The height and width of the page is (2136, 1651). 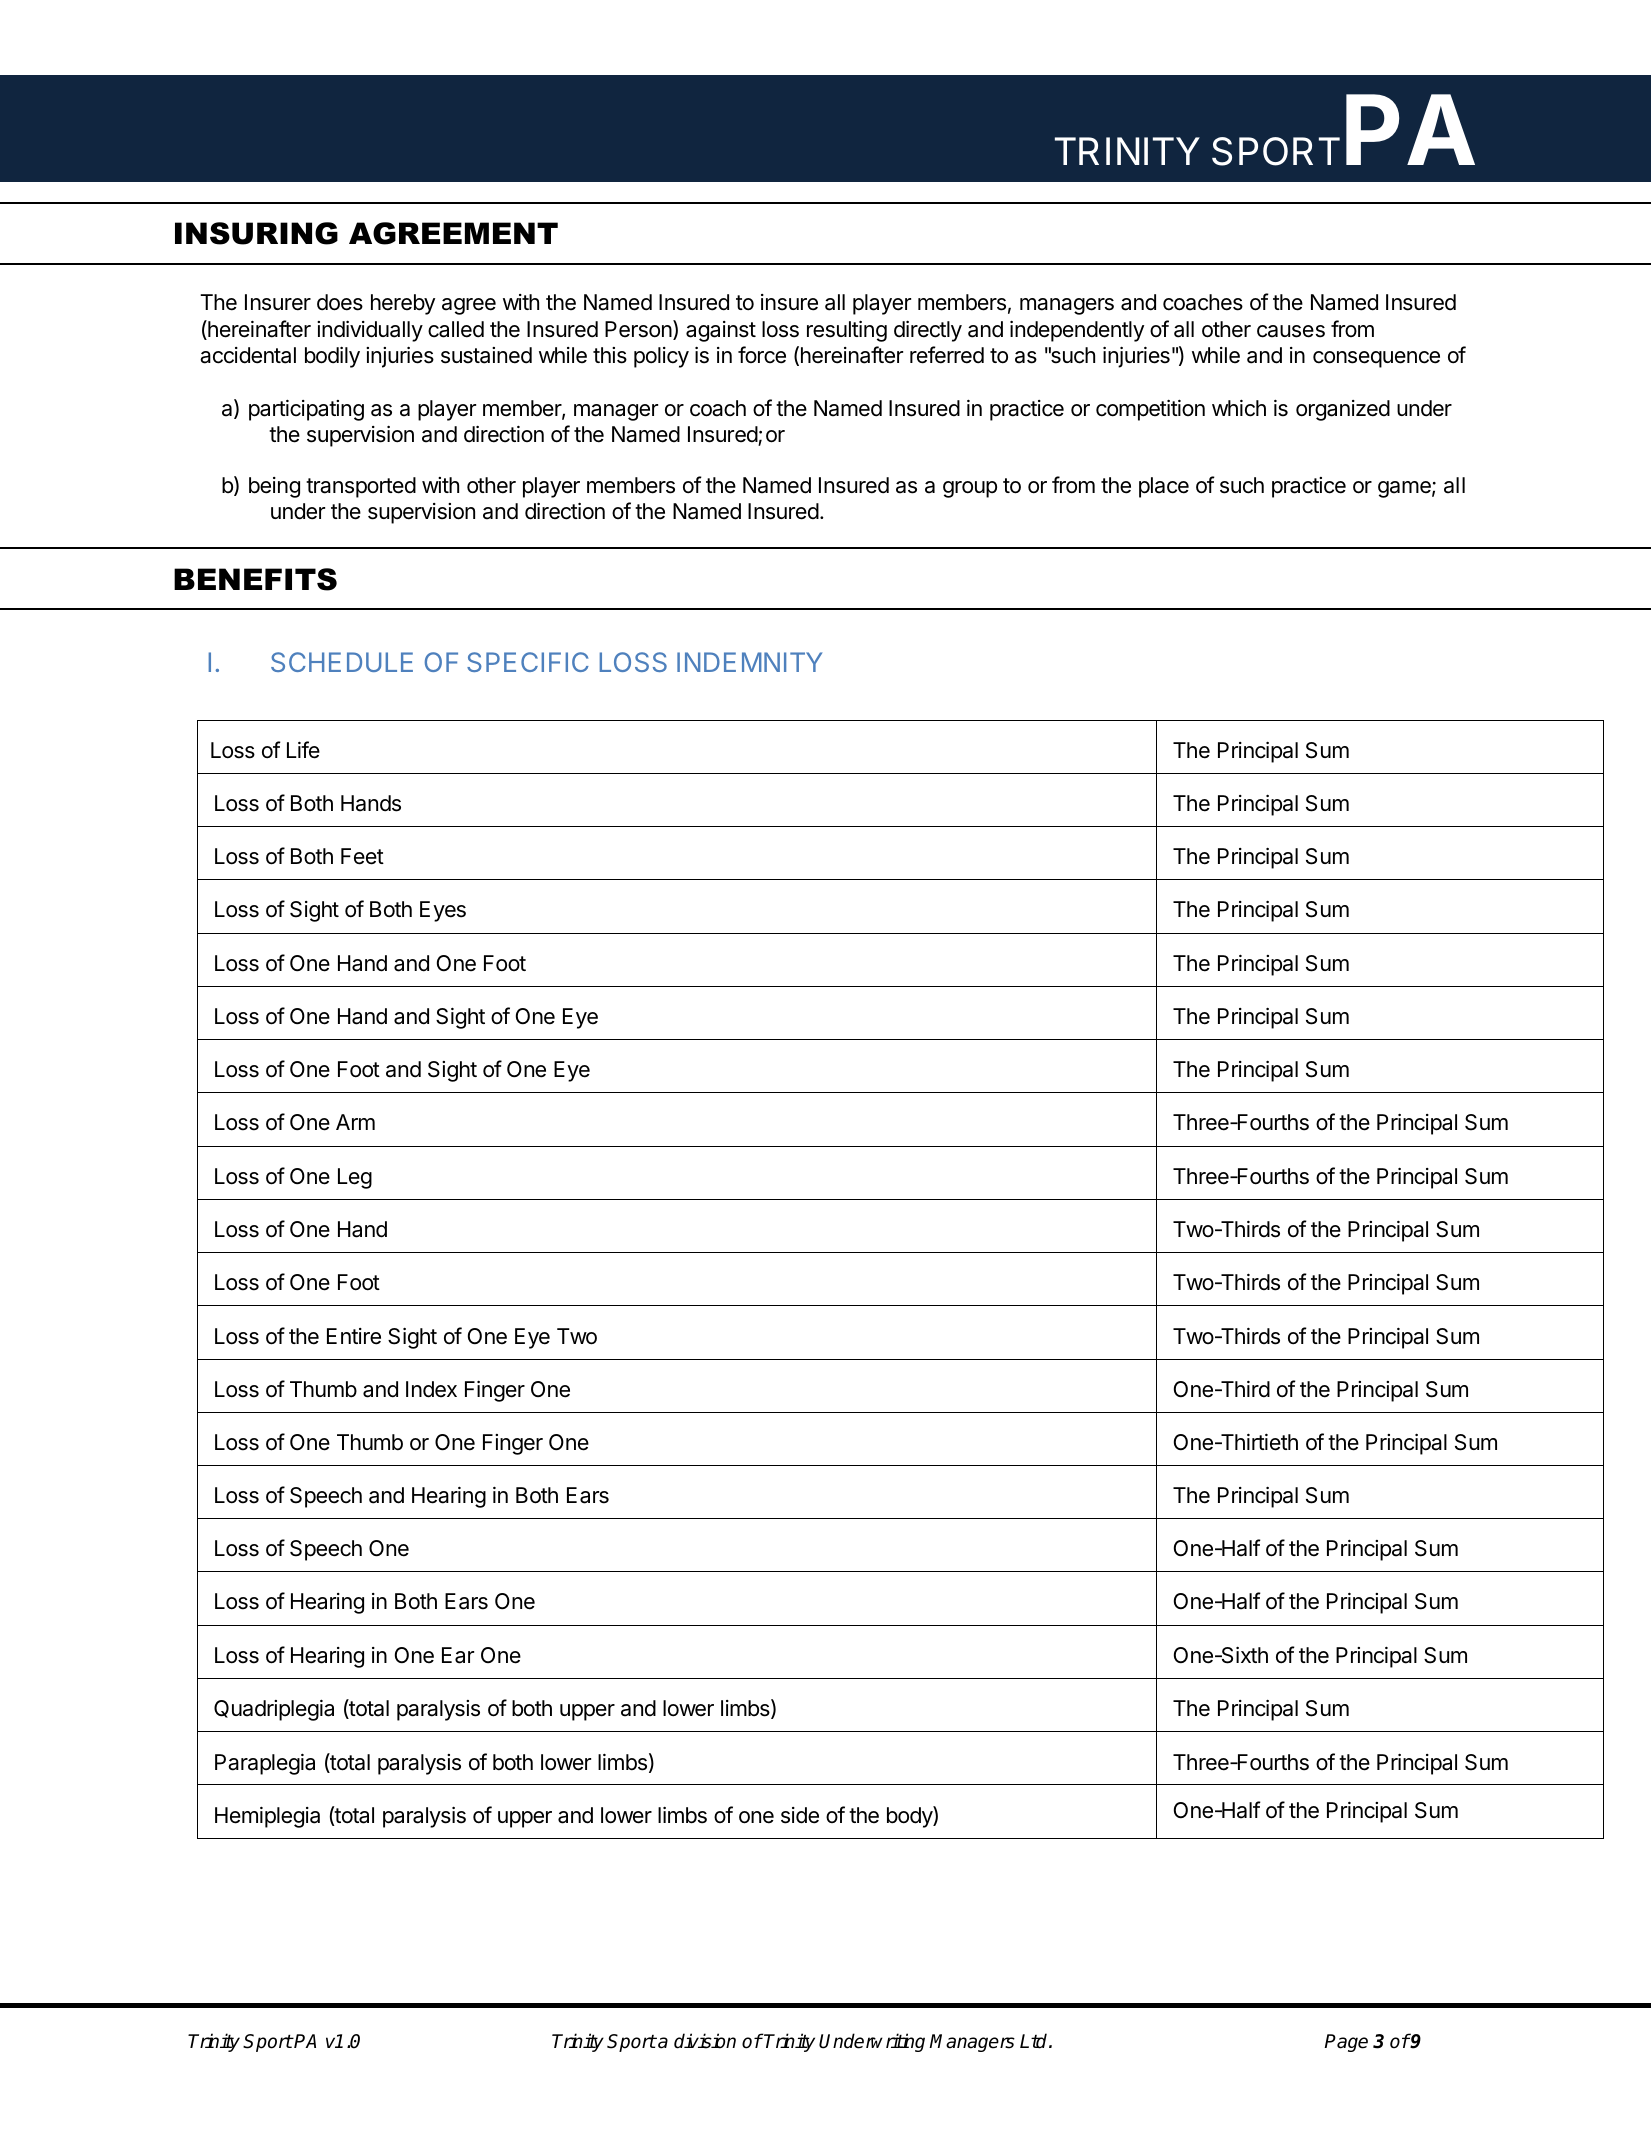 I want to click on resulting, so click(x=847, y=331).
